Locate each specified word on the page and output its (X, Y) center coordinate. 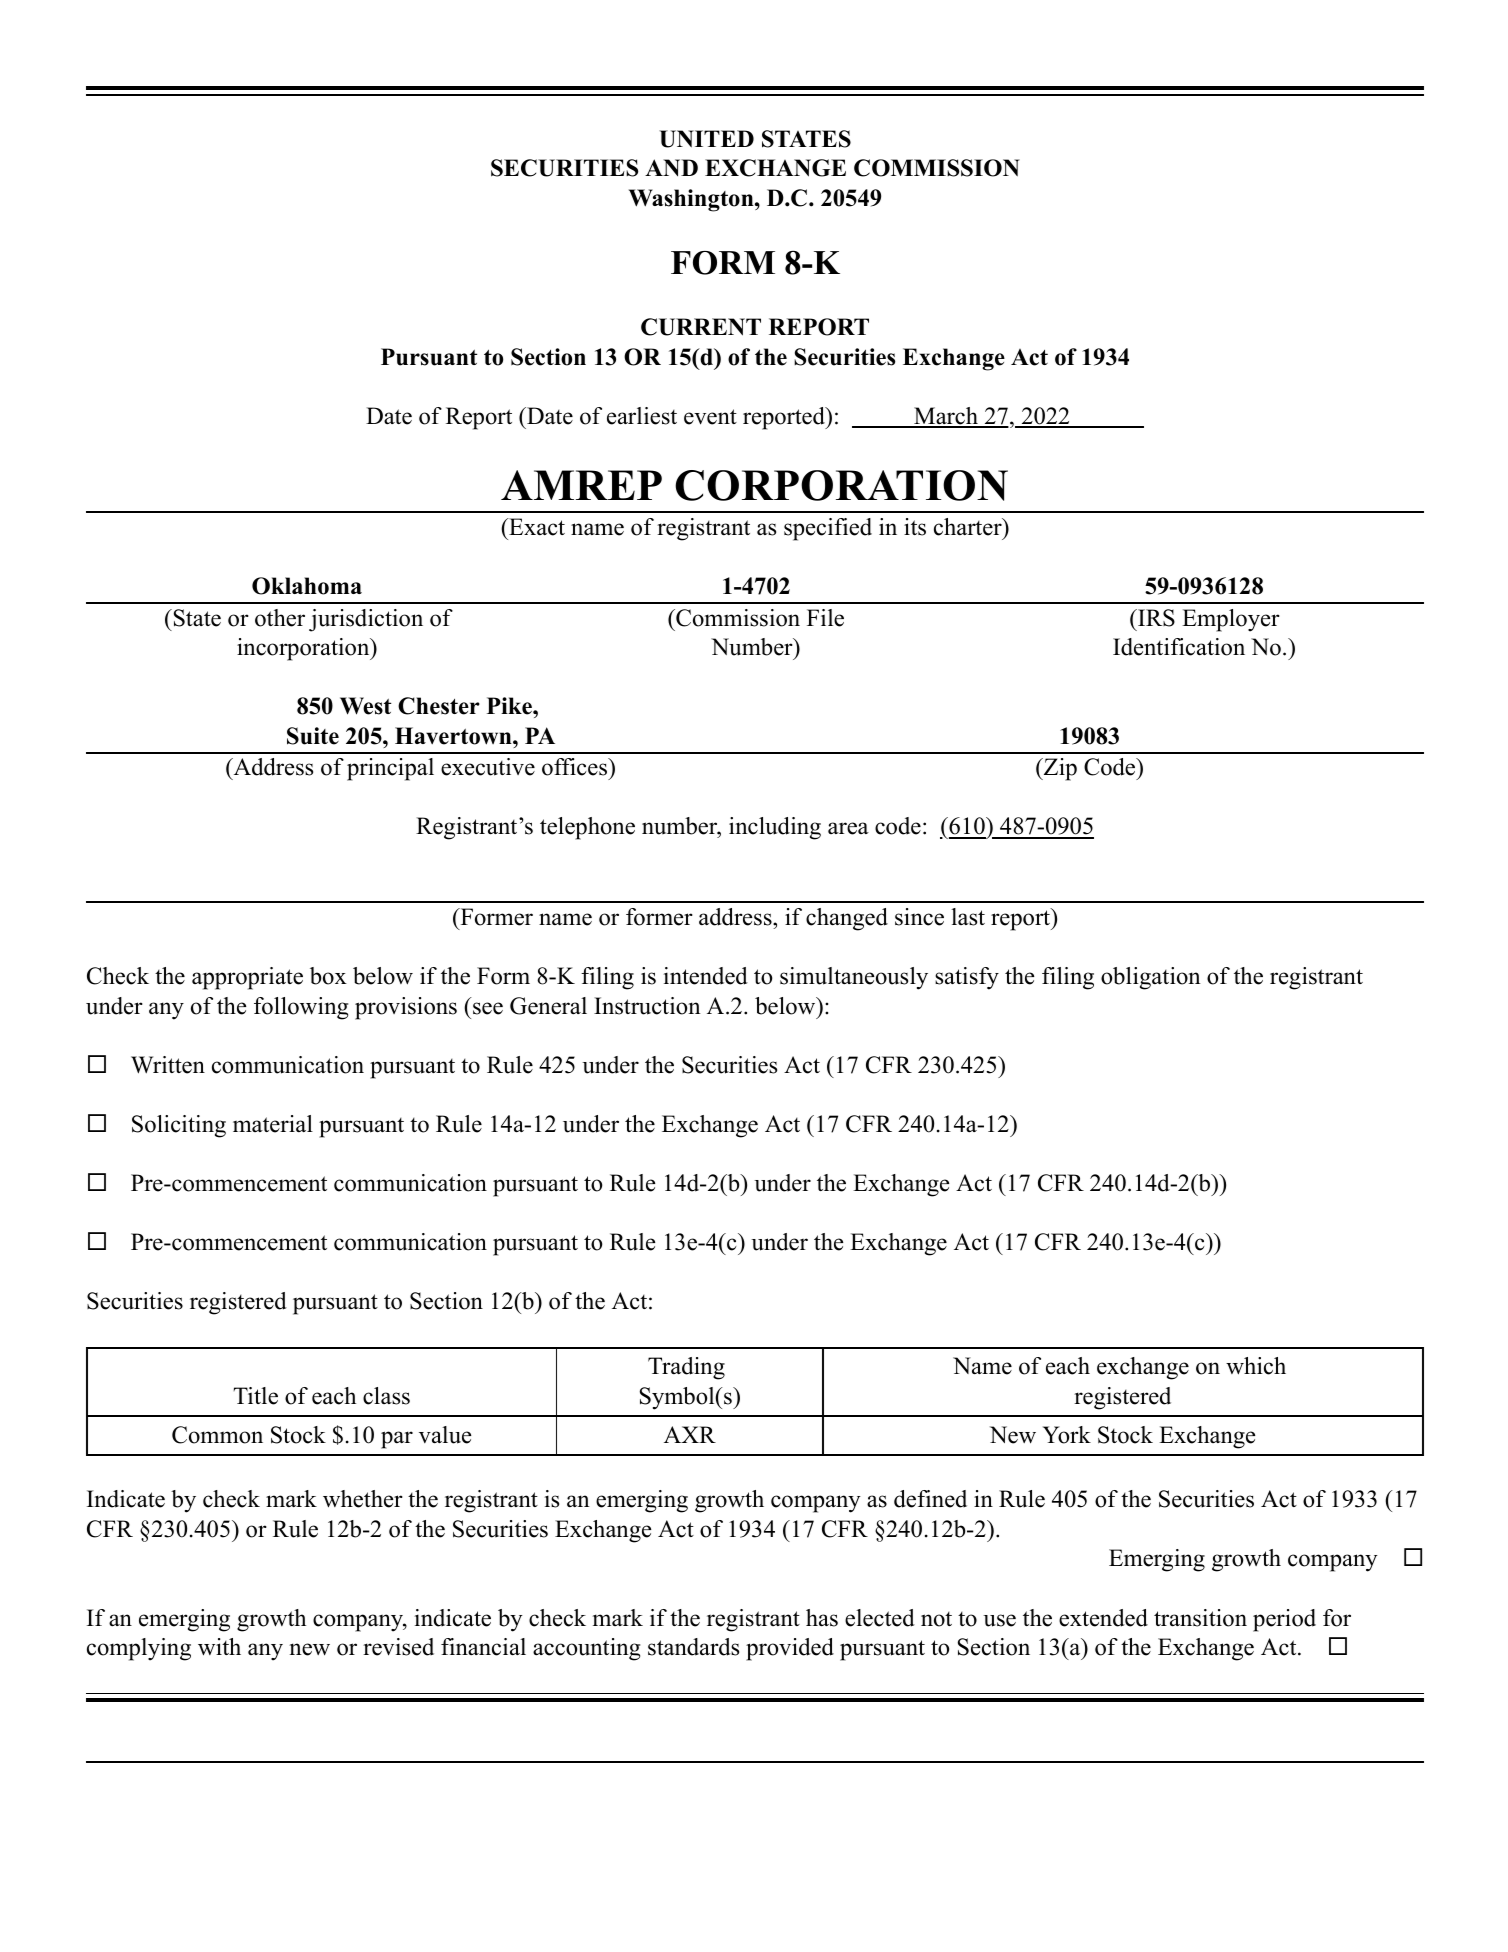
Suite (313, 736)
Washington (692, 200)
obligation (1151, 978)
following (301, 1008)
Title (255, 1396)
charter (969, 527)
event (710, 417)
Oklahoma (307, 586)
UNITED (706, 139)
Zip (1059, 769)
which (1256, 1366)
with (219, 1647)
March (946, 417)
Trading (686, 1368)
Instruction (647, 1006)
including (775, 828)
